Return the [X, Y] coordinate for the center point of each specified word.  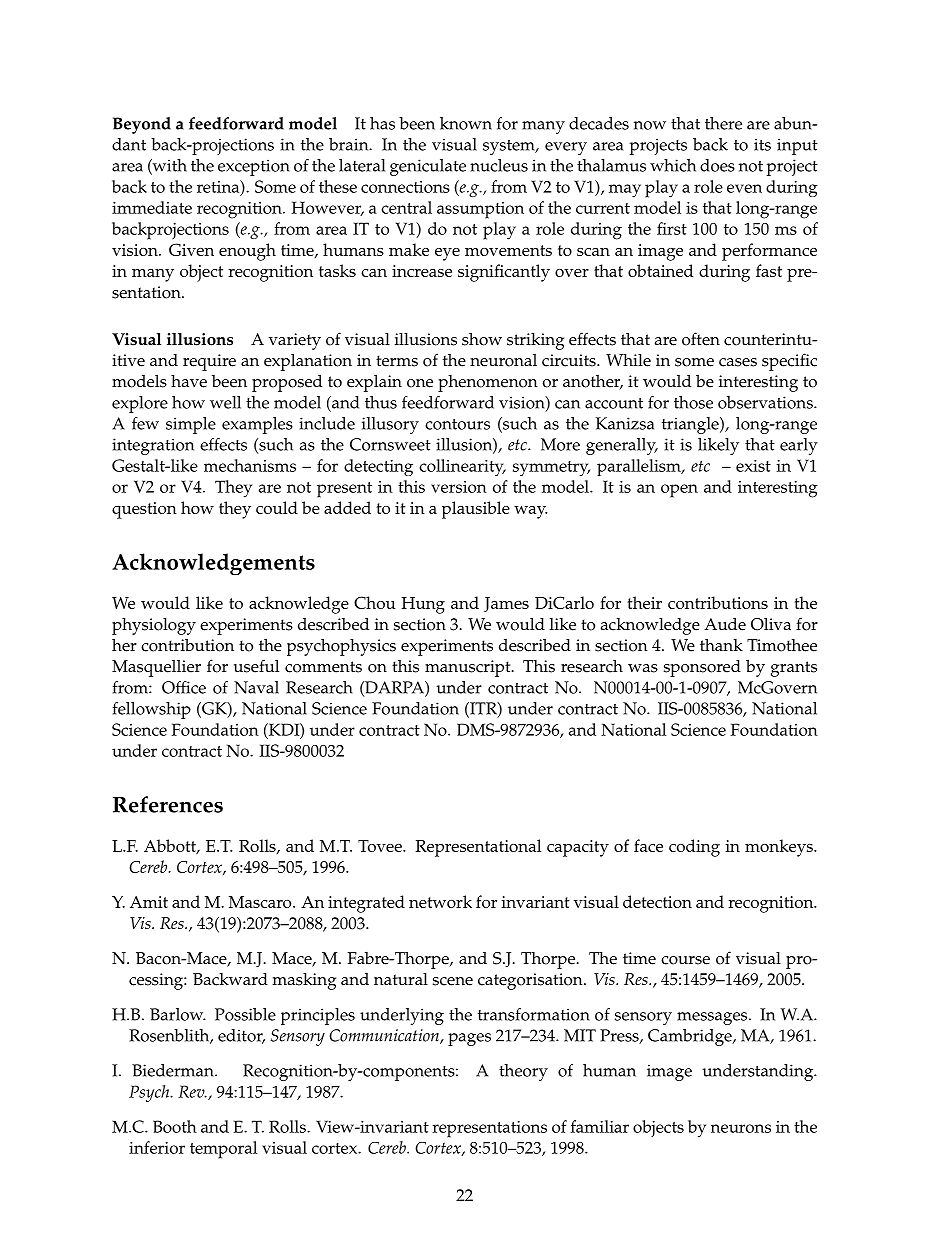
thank [721, 644]
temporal [223, 1150]
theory [523, 1072]
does [717, 165]
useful [256, 666]
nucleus [499, 165]
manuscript [469, 668]
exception [254, 167]
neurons [741, 1128]
